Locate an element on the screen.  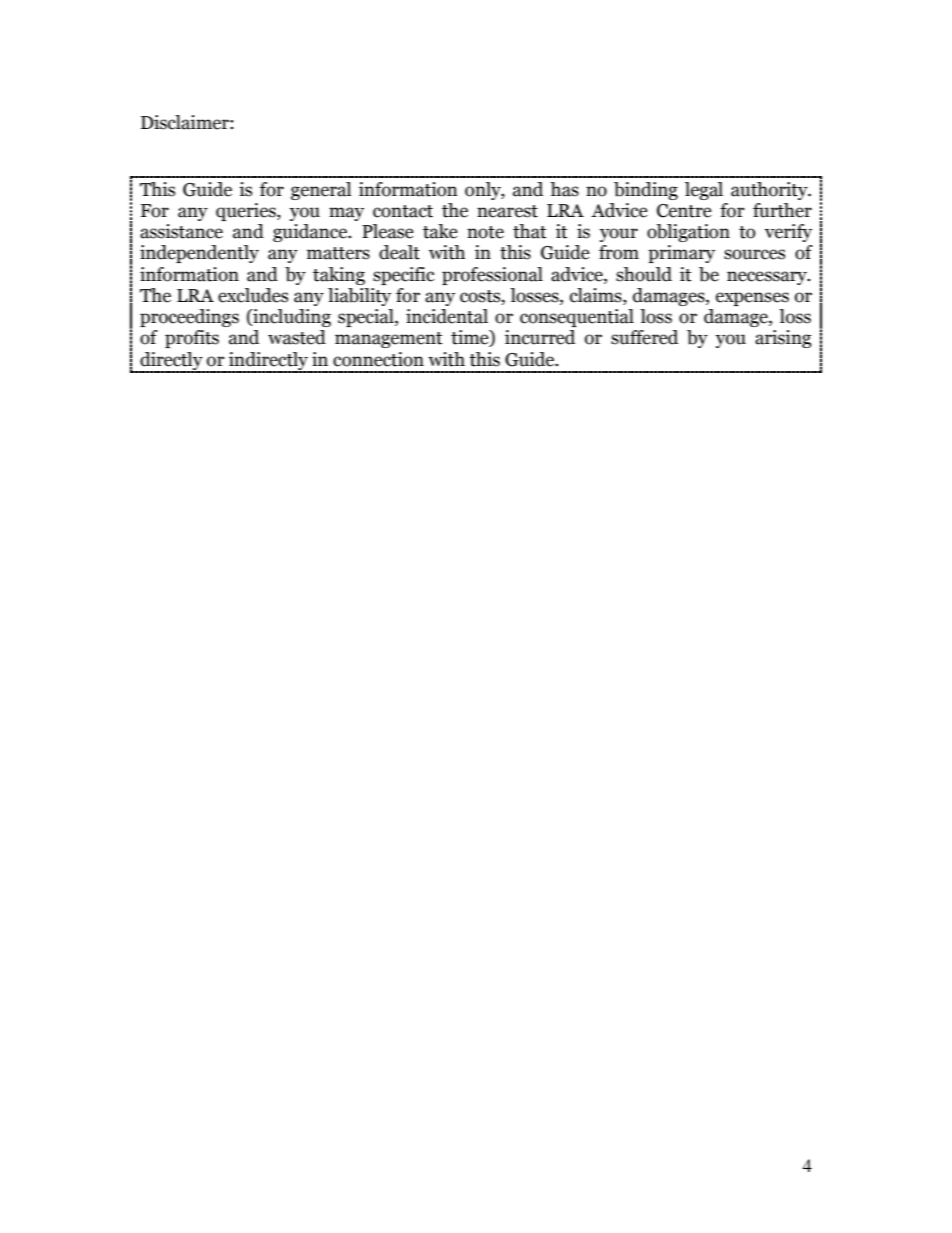
arising is located at coordinates (783, 339).
